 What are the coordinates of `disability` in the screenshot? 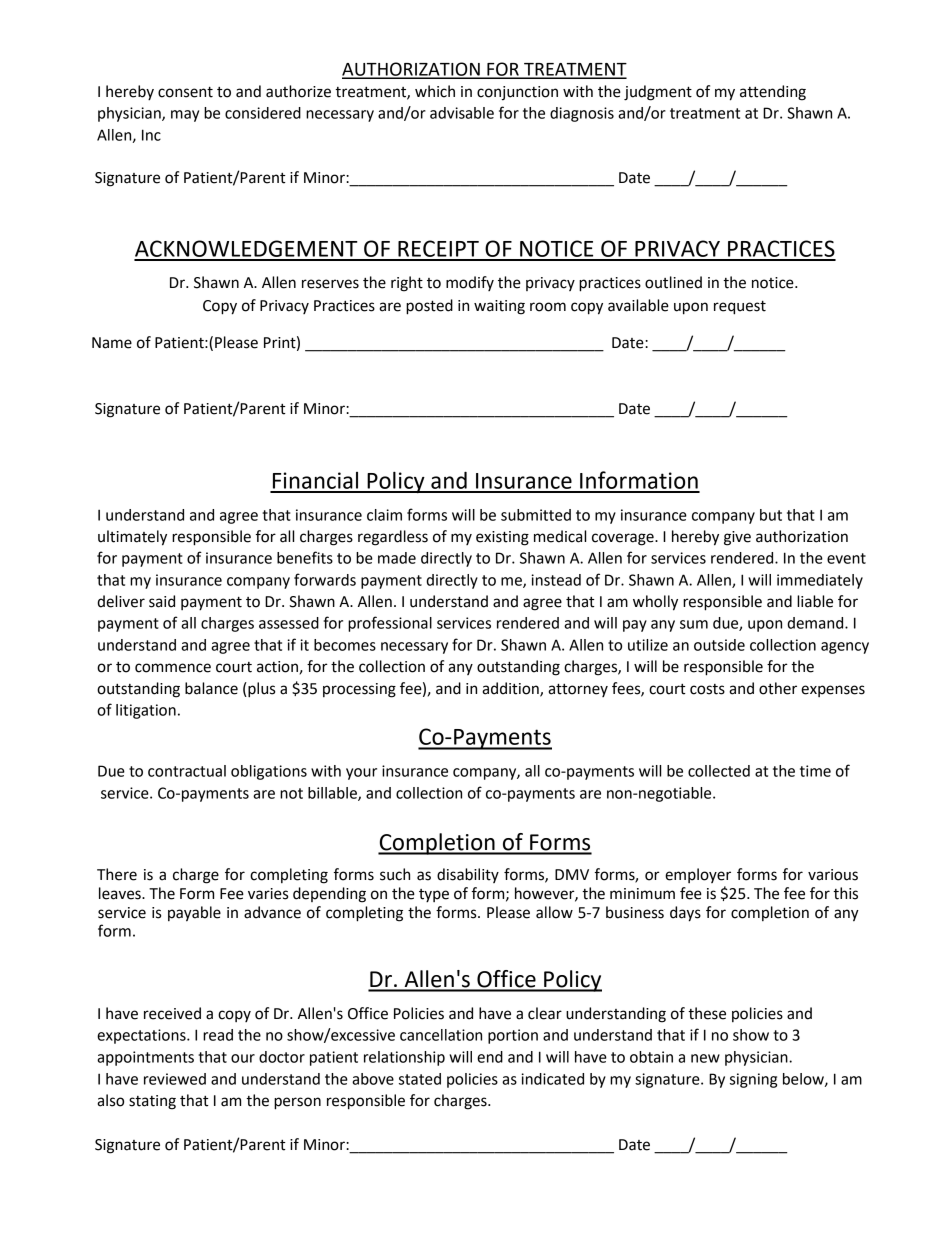 It's located at (468, 875).
